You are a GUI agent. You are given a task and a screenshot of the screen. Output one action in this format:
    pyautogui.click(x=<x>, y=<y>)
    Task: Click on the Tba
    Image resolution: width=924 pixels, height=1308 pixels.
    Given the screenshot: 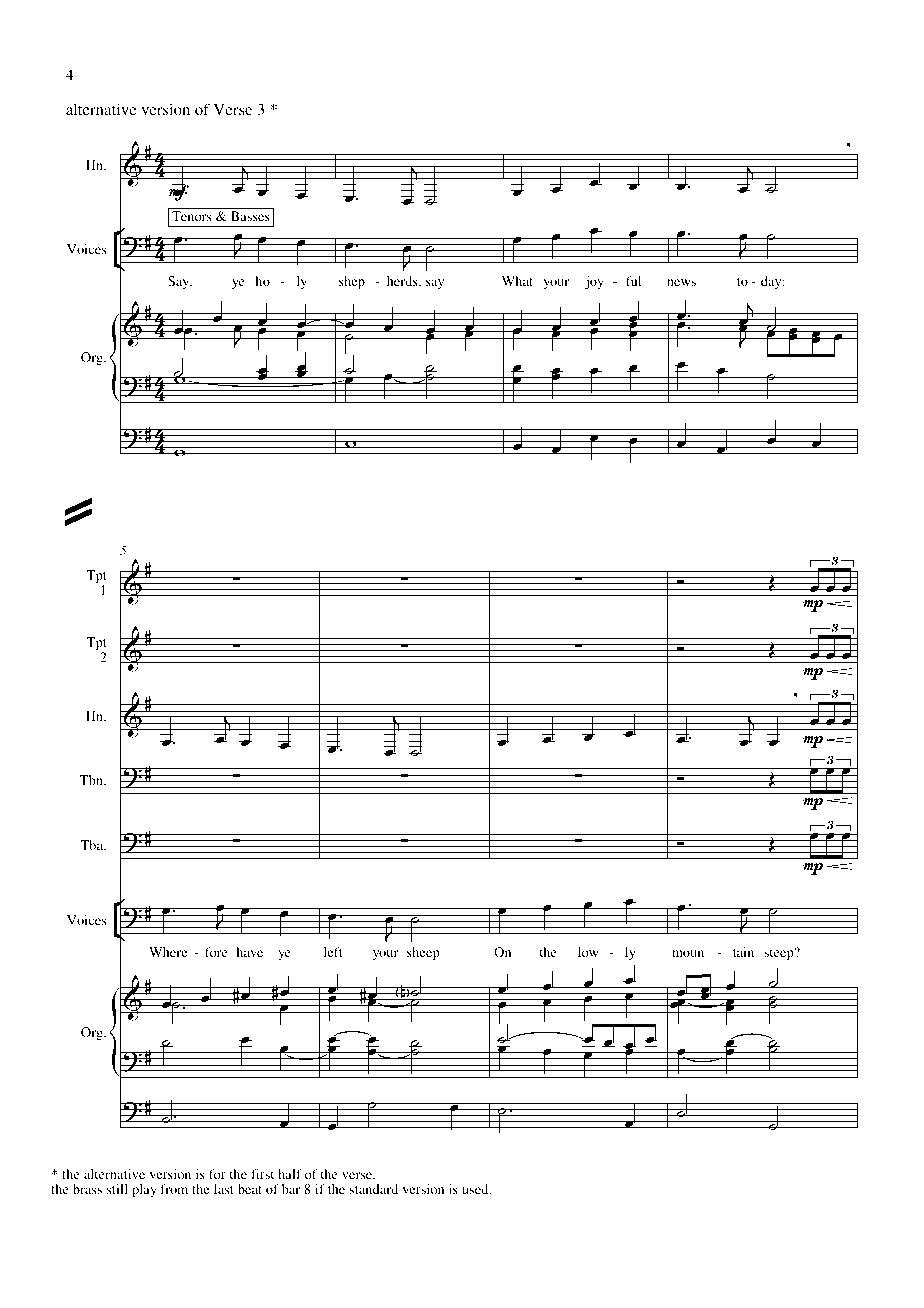 What is the action you would take?
    pyautogui.click(x=93, y=845)
